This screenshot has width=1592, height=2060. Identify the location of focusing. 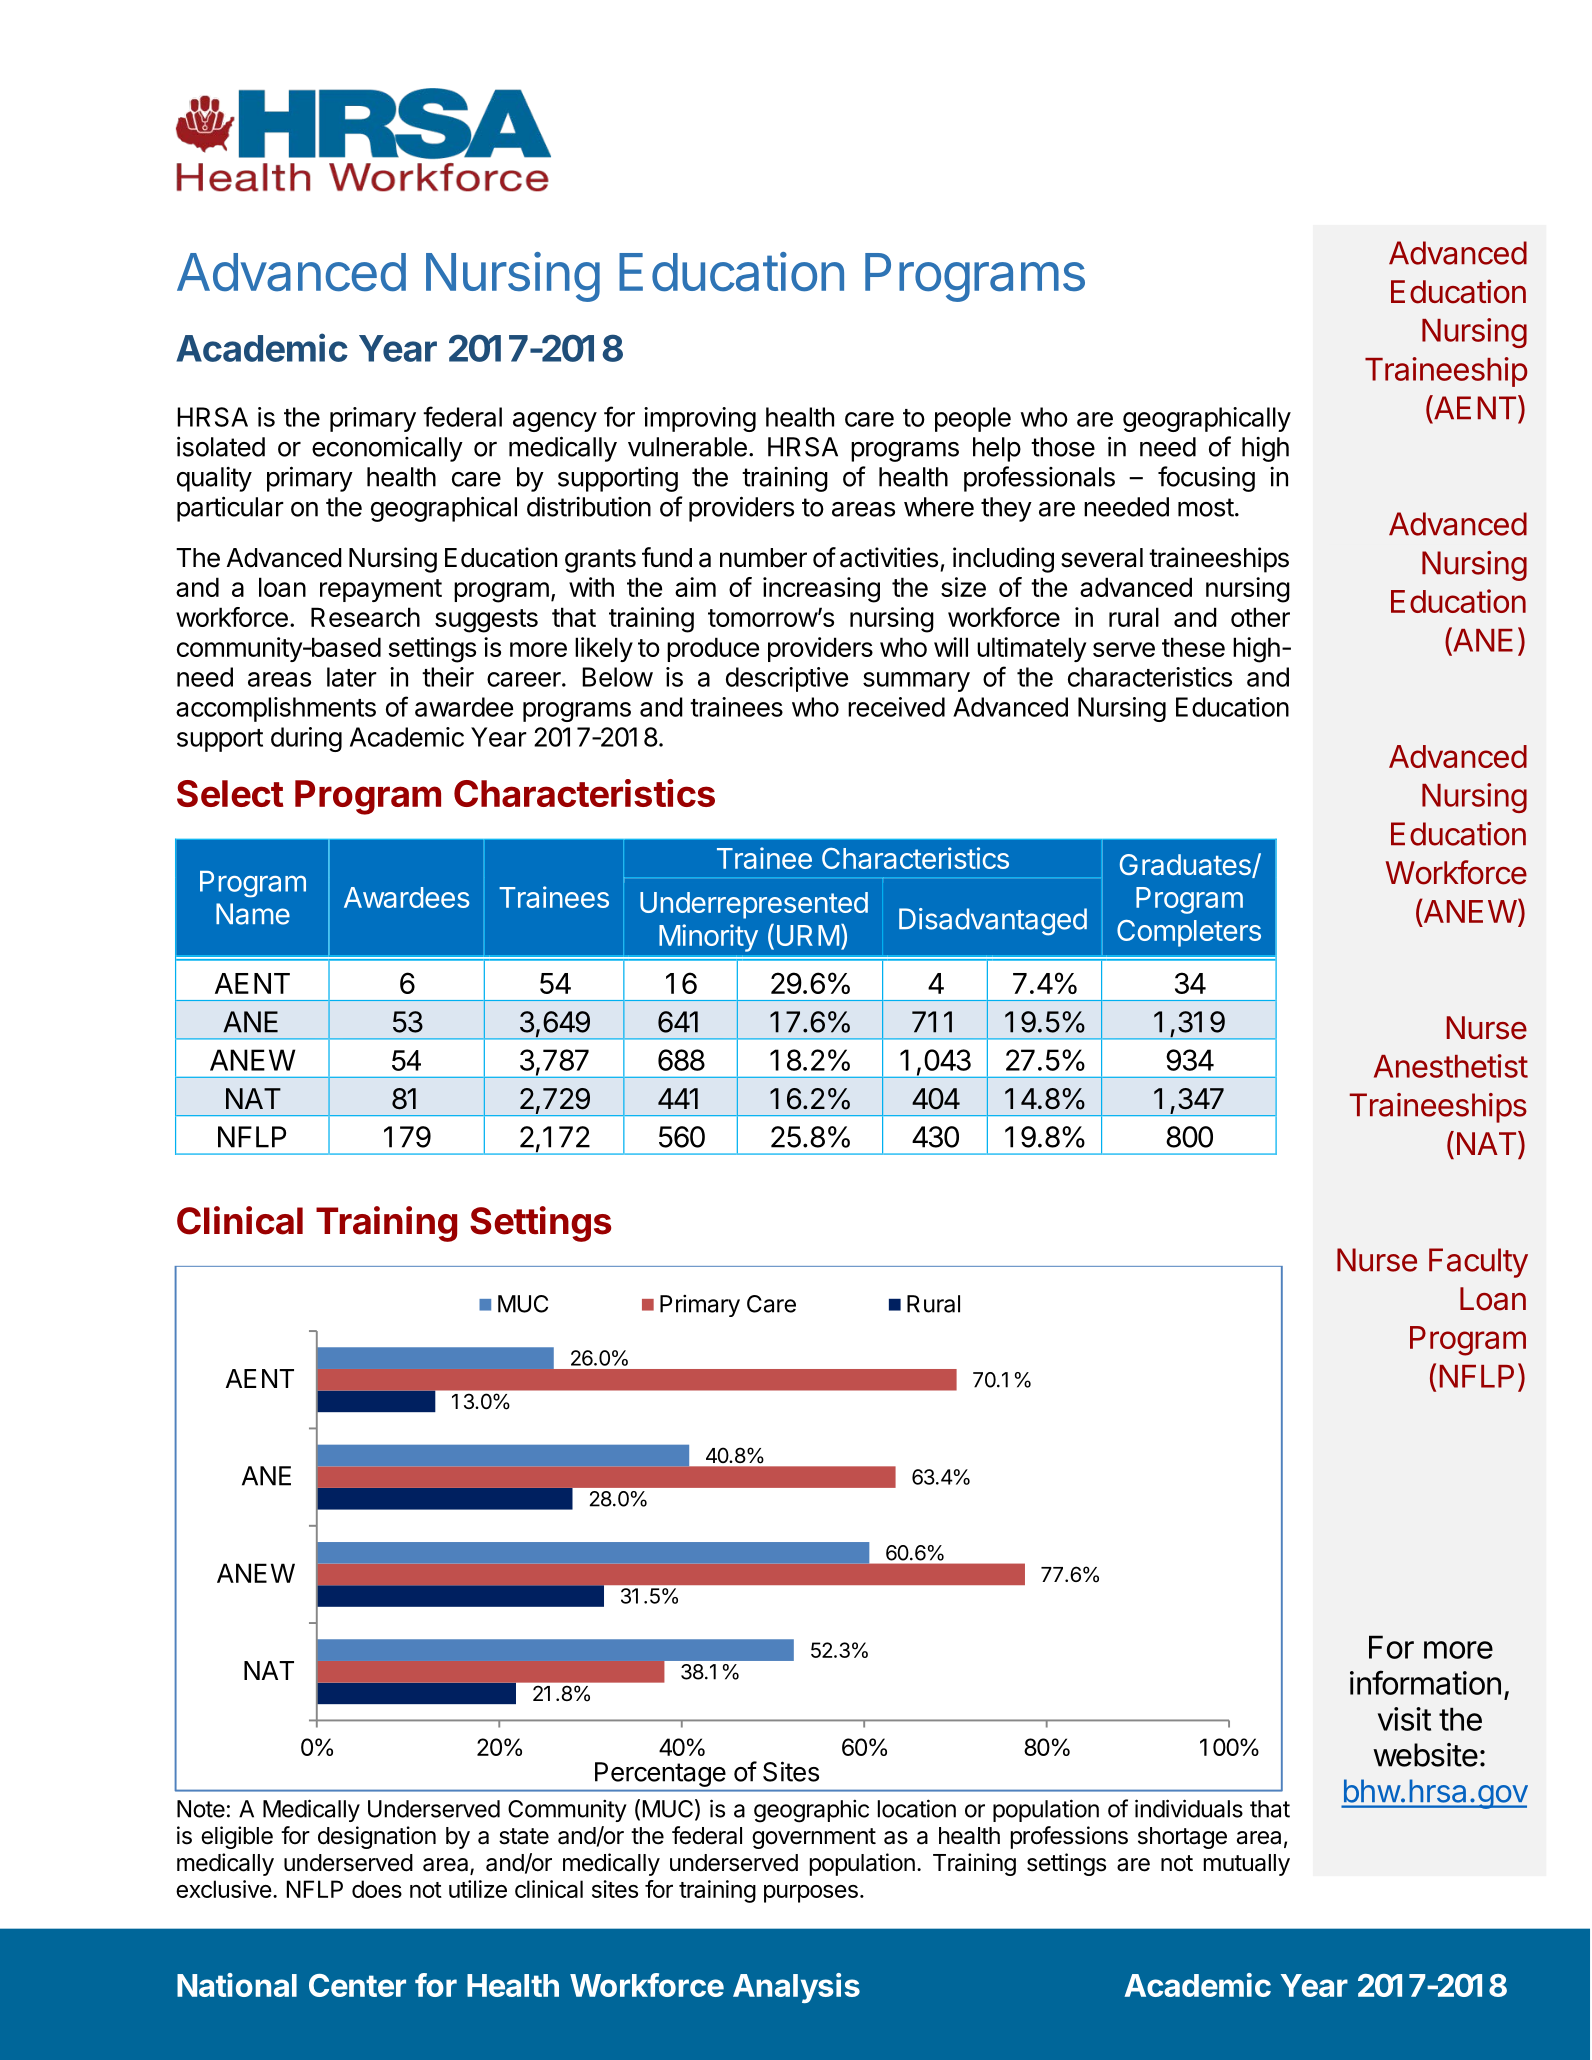
(1206, 479).
